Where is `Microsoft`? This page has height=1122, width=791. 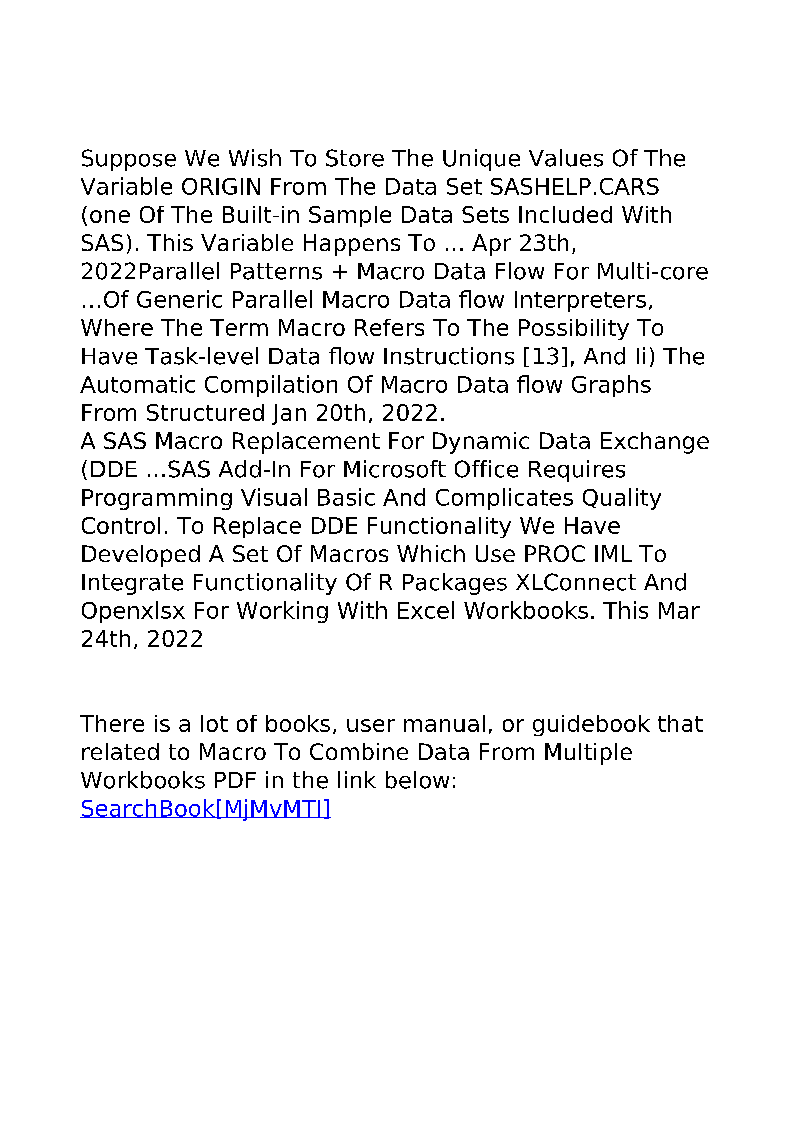 Microsoft is located at coordinates (395, 469).
